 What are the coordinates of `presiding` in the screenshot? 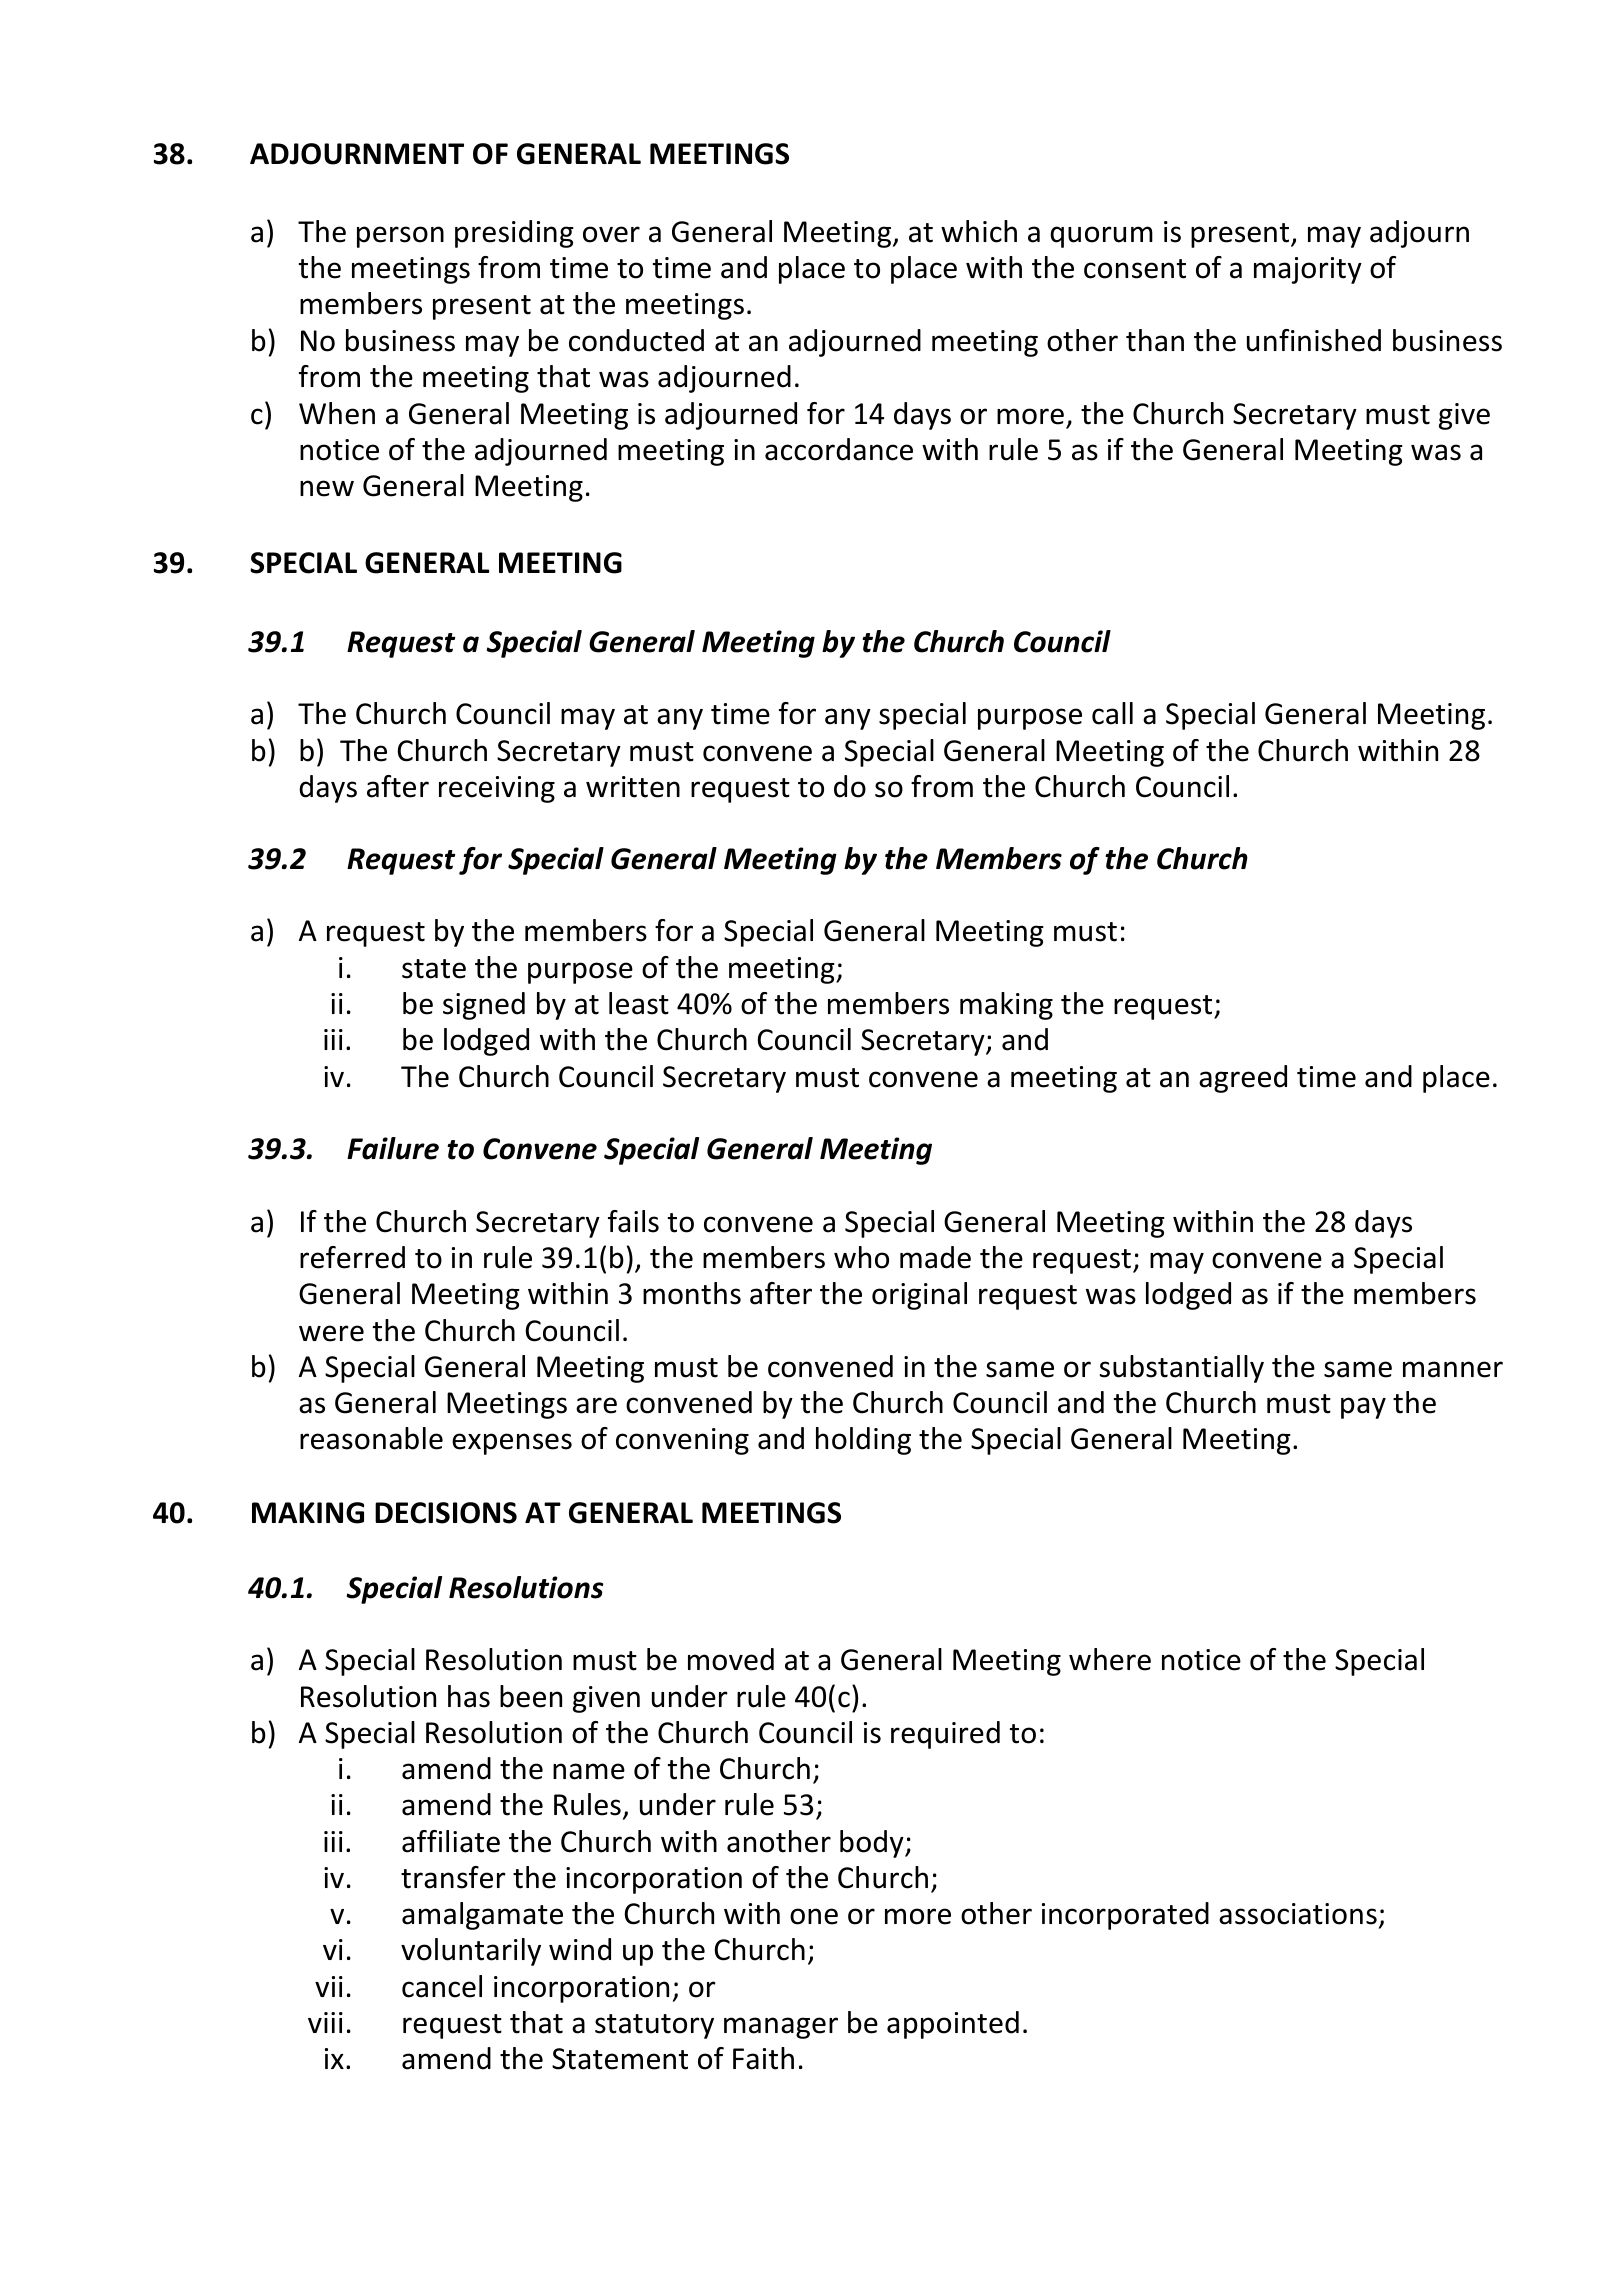 It's located at (514, 234).
